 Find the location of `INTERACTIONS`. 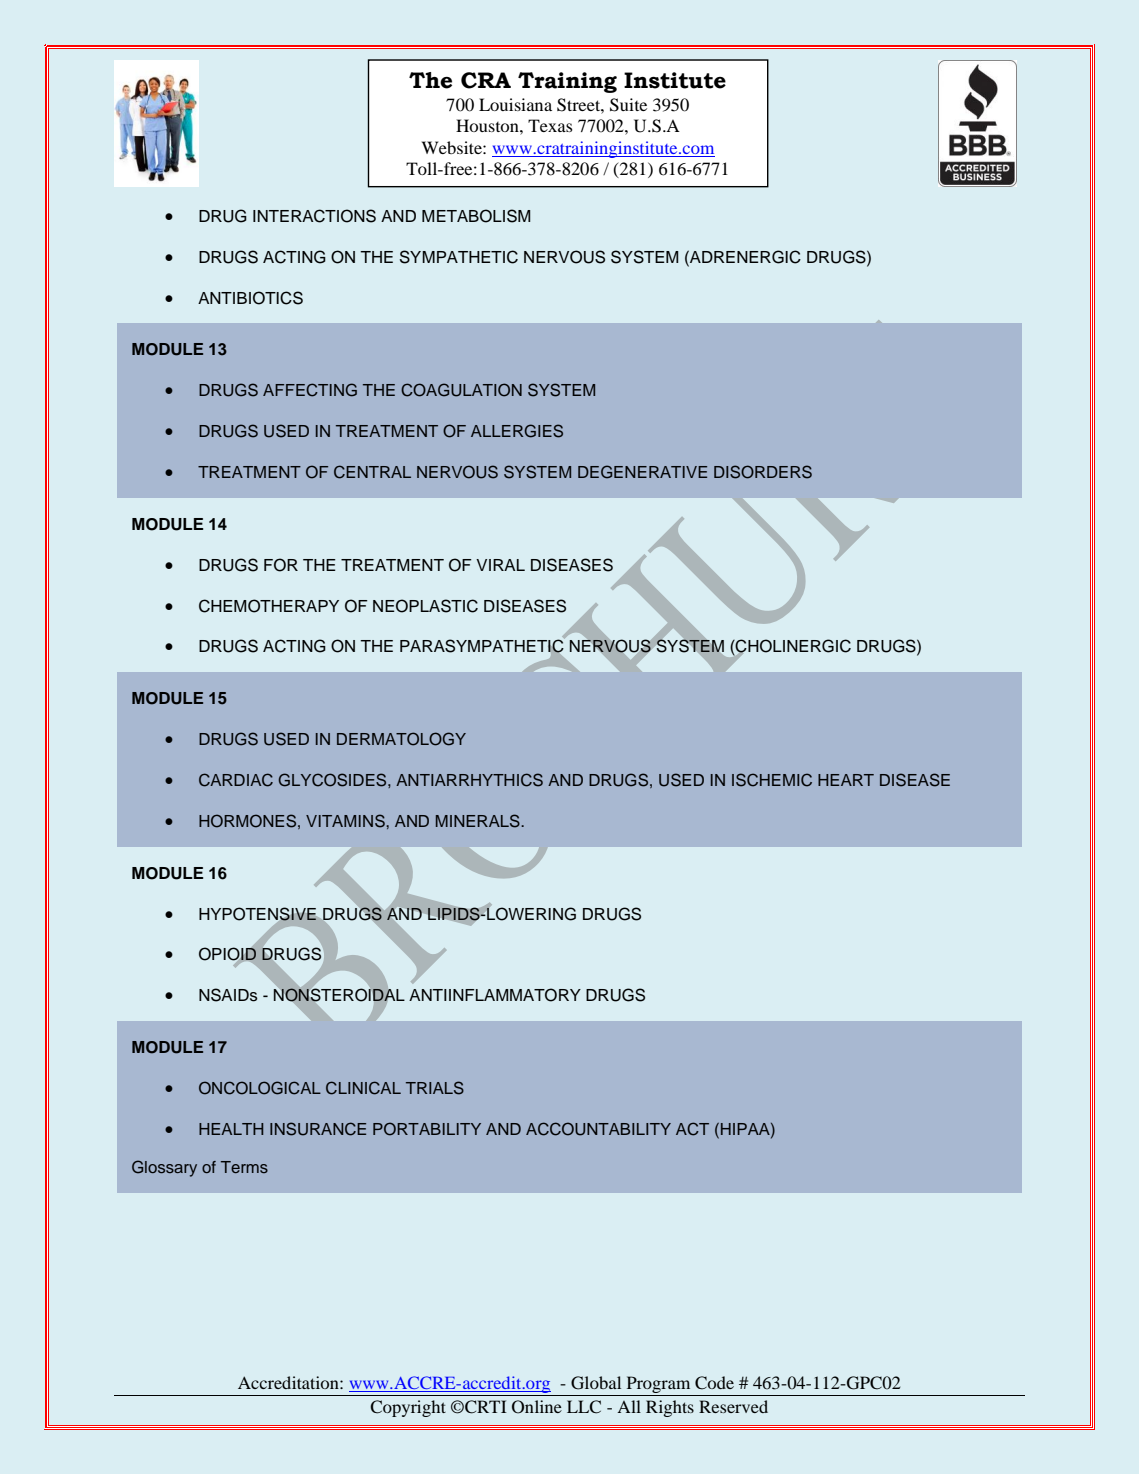

INTERACTIONS is located at coordinates (314, 216).
